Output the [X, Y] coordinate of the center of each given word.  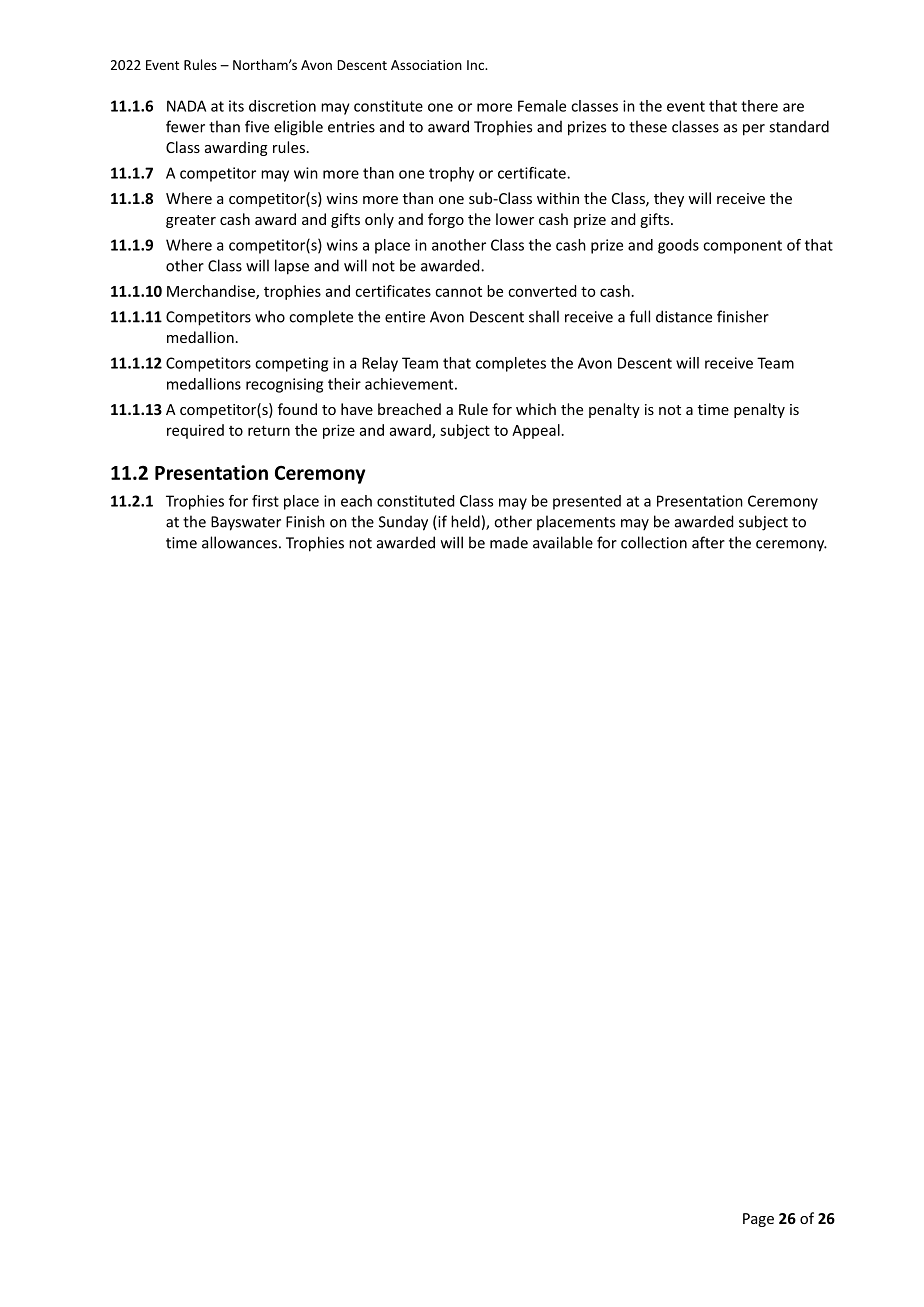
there [759, 106]
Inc [477, 65]
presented [587, 502]
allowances [239, 542]
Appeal [536, 431]
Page [758, 1220]
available [563, 542]
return [269, 430]
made [509, 542]
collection [654, 542]
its [236, 106]
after [708, 542]
